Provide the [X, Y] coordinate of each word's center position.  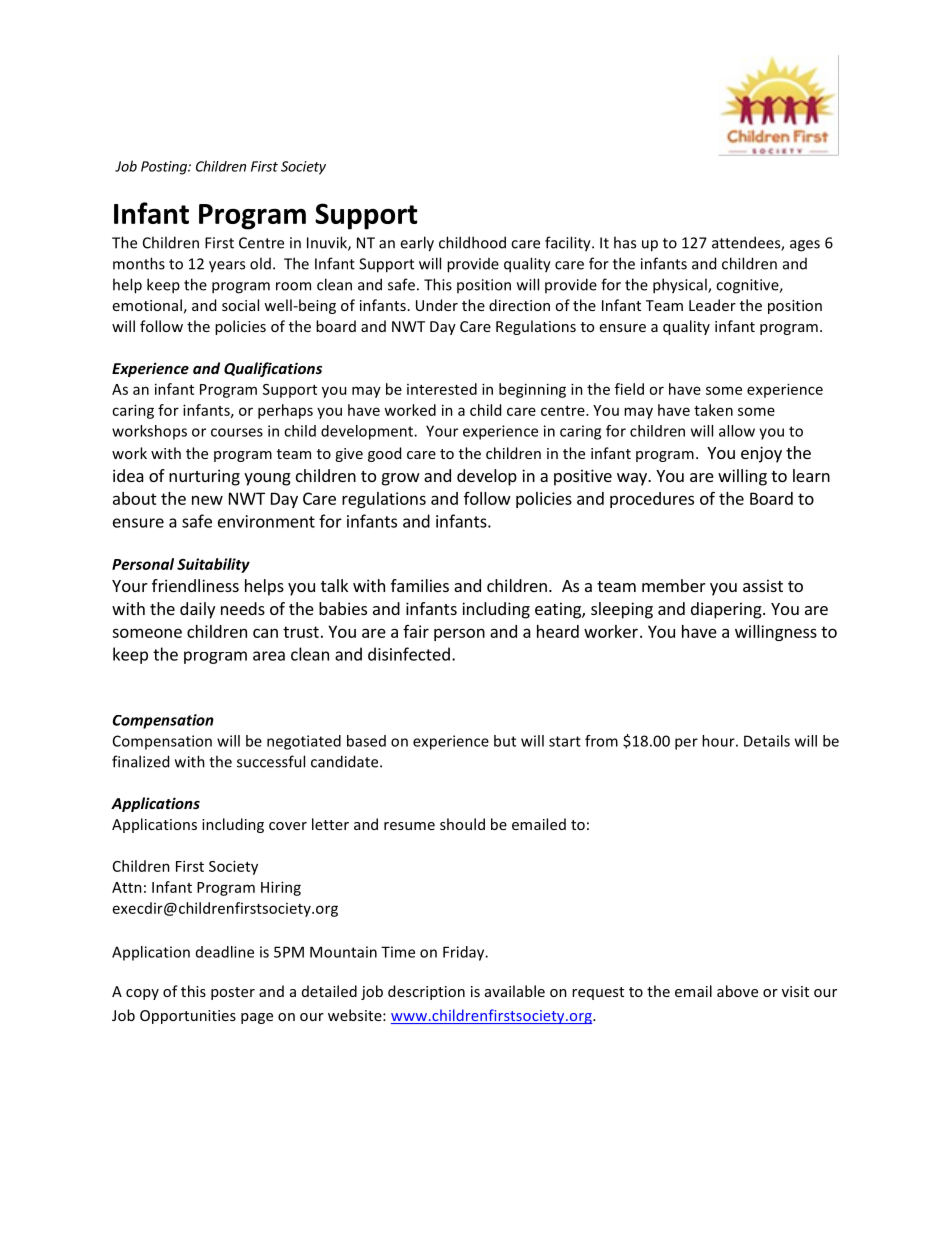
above [737, 991]
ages [805, 246]
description [426, 992]
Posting [165, 168]
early [417, 244]
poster [233, 993]
